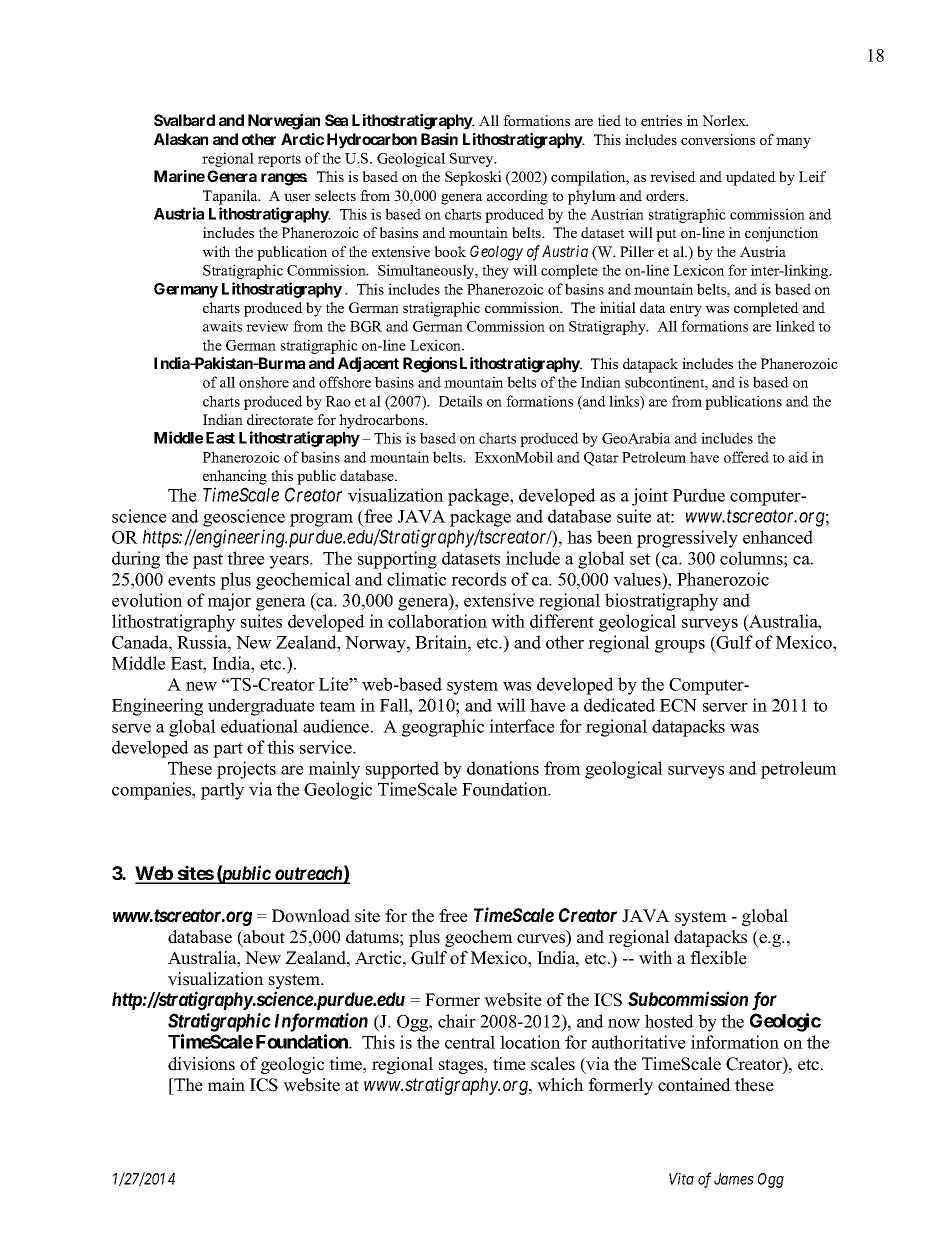  I want to click on divisions, so click(201, 1064).
